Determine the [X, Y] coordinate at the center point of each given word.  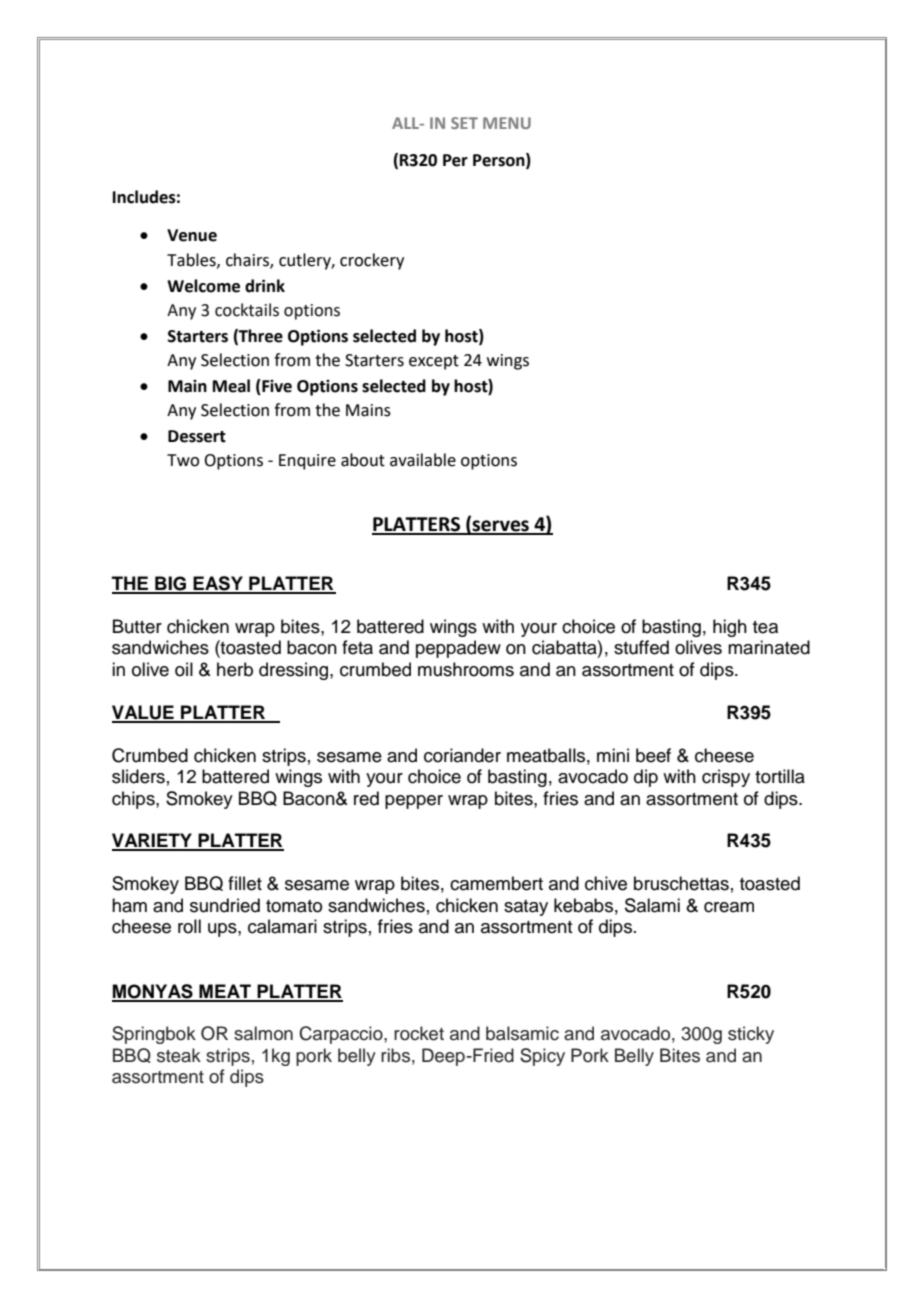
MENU [507, 123]
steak [179, 1055]
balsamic [522, 1033]
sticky [751, 1035]
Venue [192, 235]
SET [464, 123]
